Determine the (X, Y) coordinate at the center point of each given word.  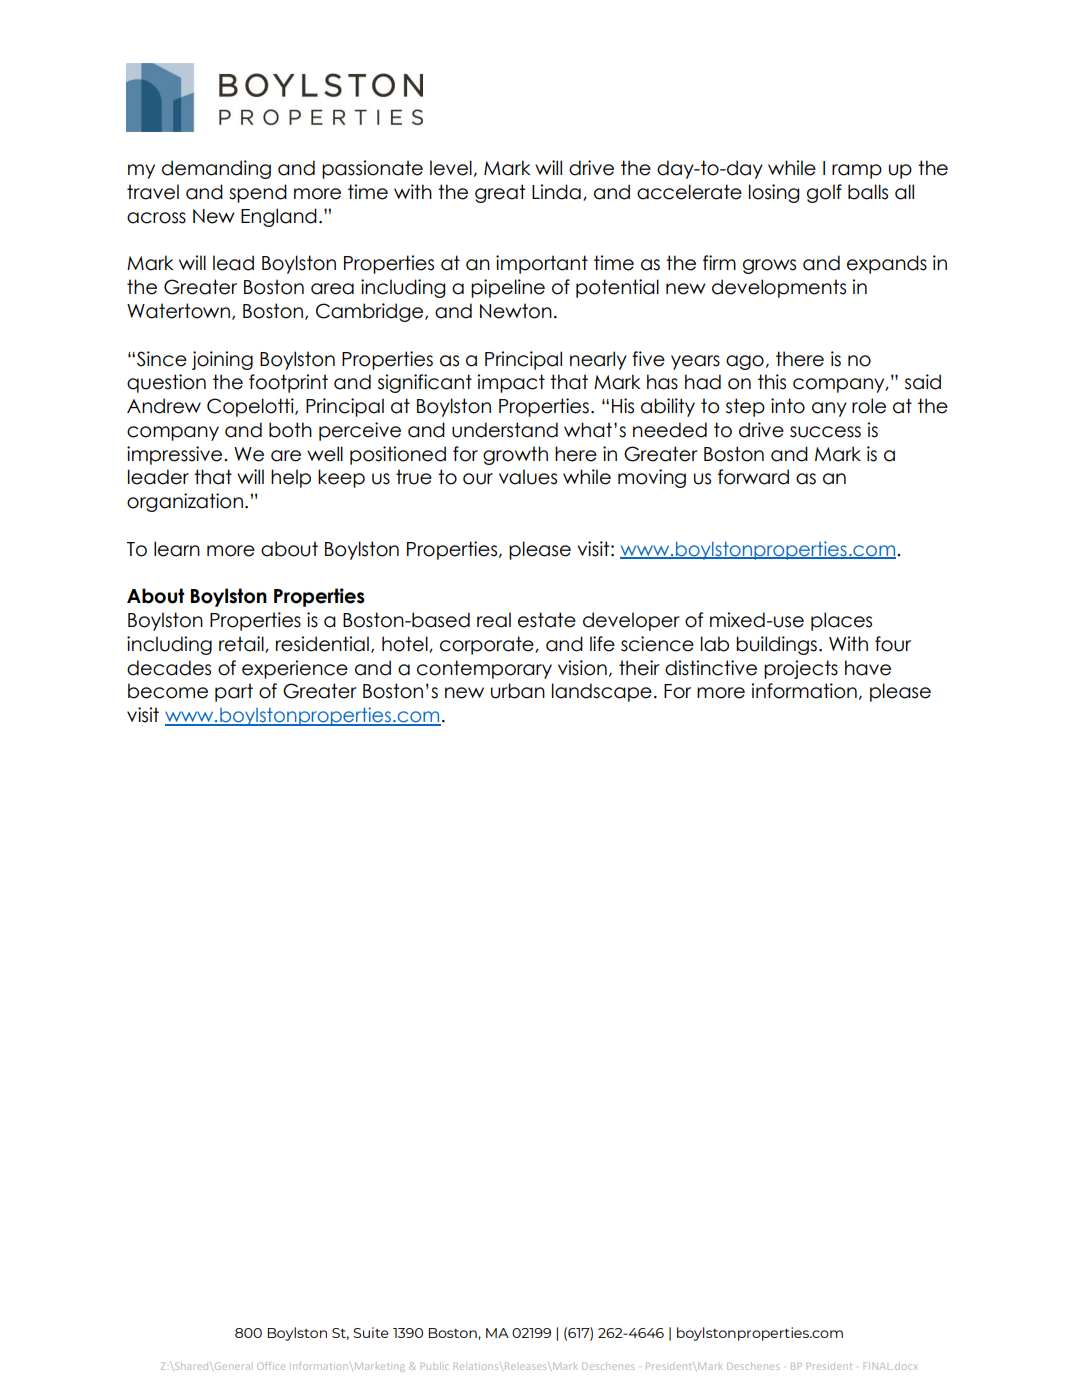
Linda (556, 192)
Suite (371, 1332)
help (291, 478)
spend (258, 193)
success (825, 432)
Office (271, 1366)
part (234, 692)
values (528, 477)
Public (434, 1366)
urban (518, 691)
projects (801, 669)
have (868, 668)
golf (824, 193)
